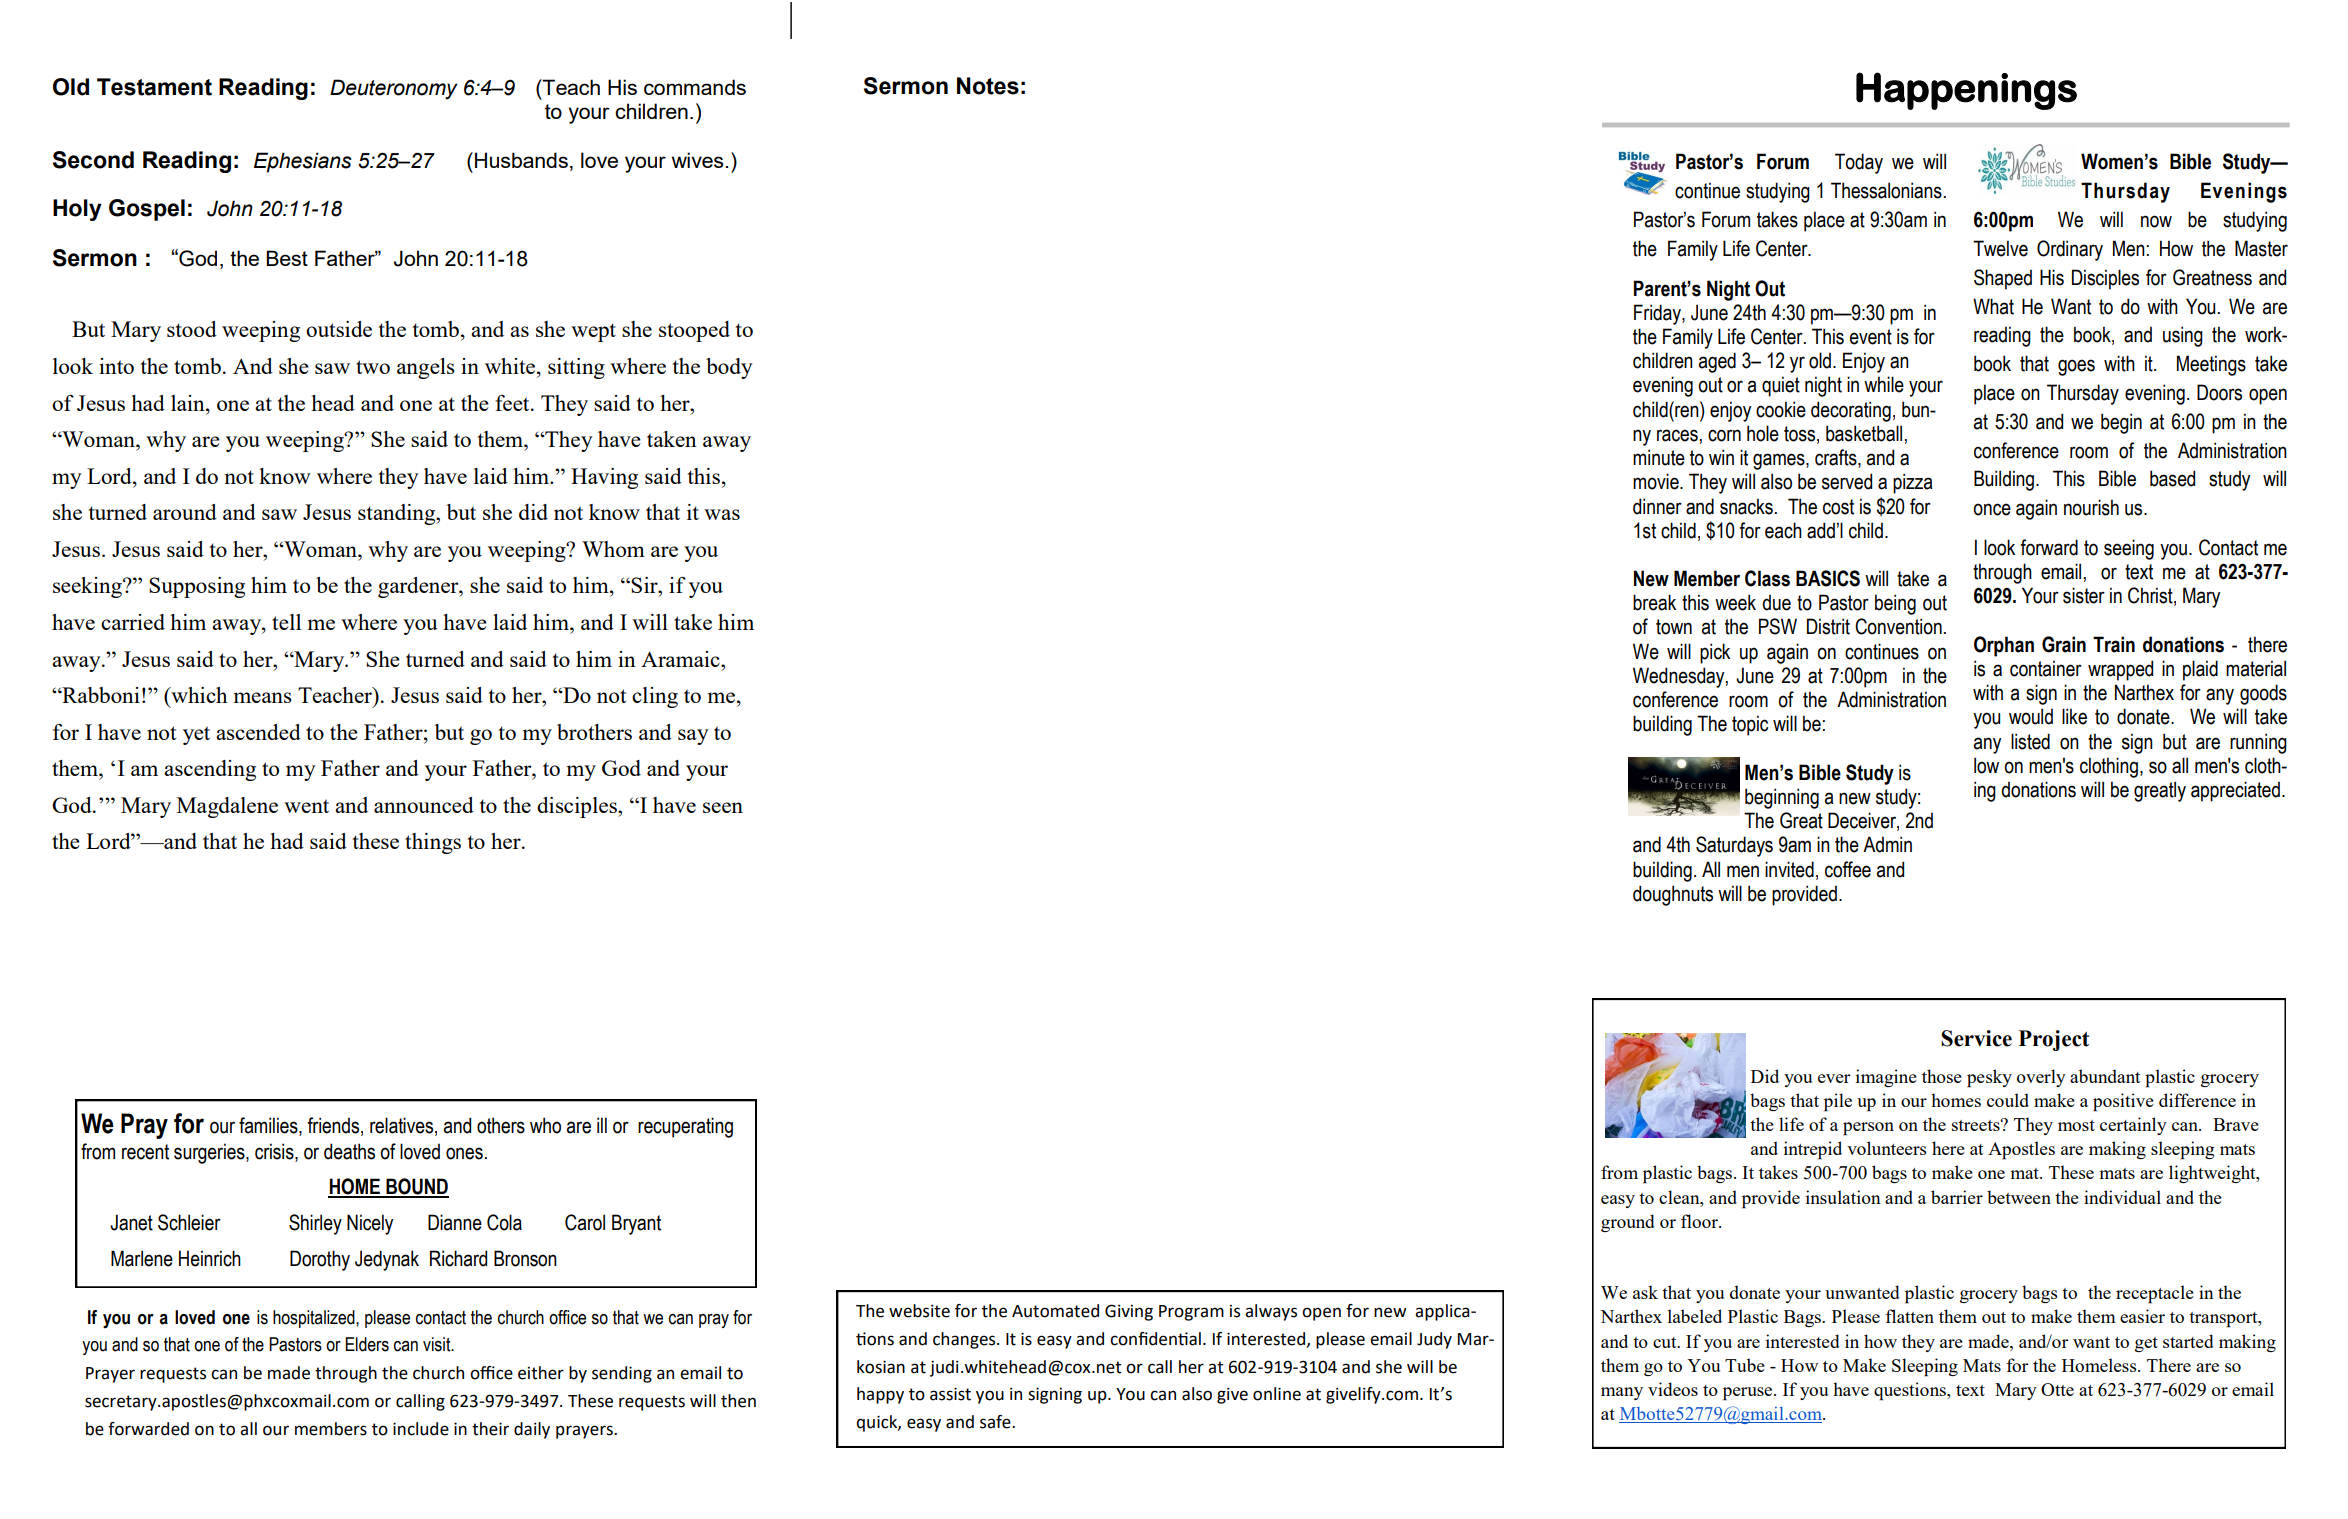  Describe the element at coordinates (303, 162) in the document. I see `Ephesians` at that location.
